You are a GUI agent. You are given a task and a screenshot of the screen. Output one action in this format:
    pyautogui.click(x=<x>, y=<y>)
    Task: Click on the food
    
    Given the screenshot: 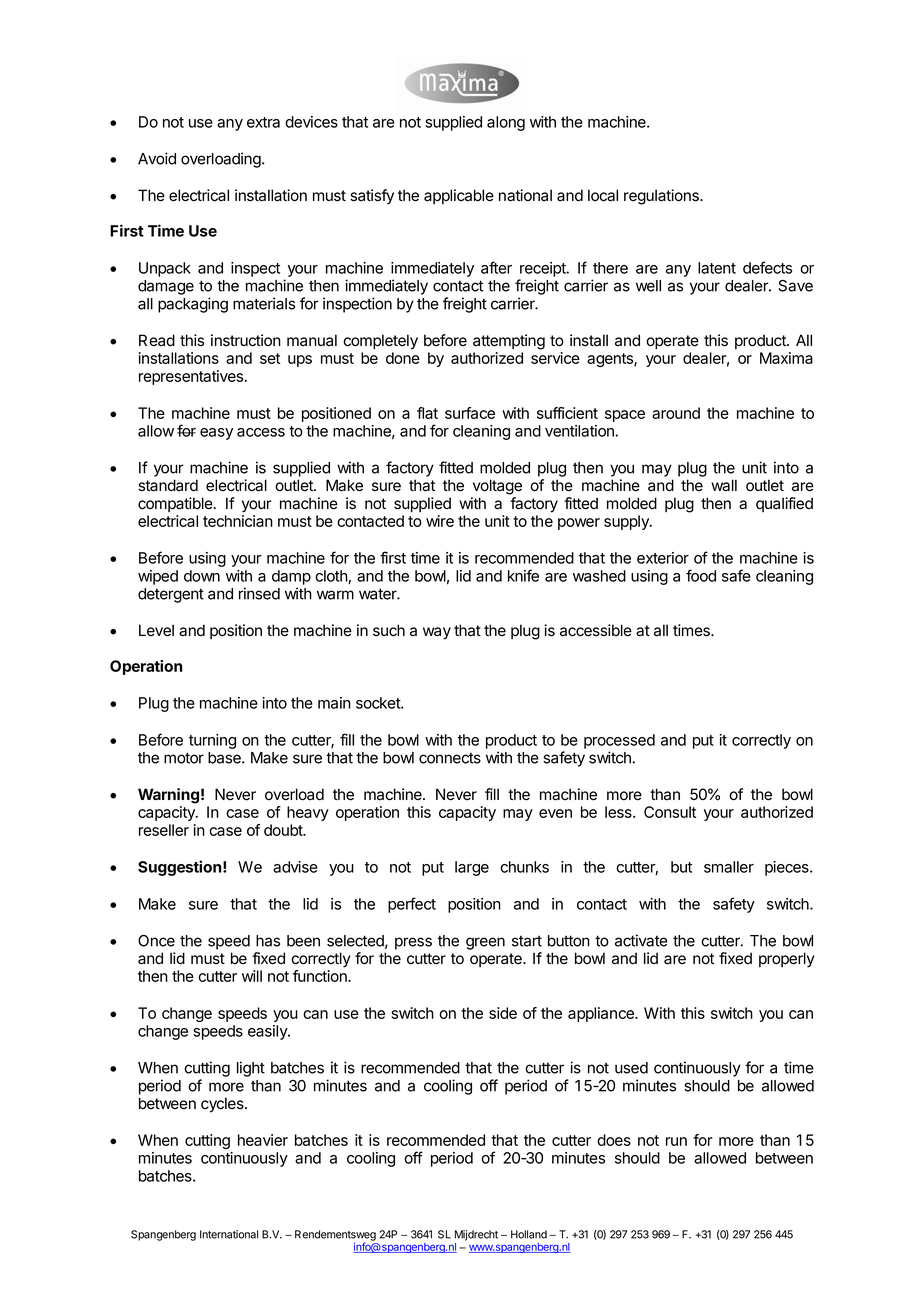 What is the action you would take?
    pyautogui.click(x=701, y=575)
